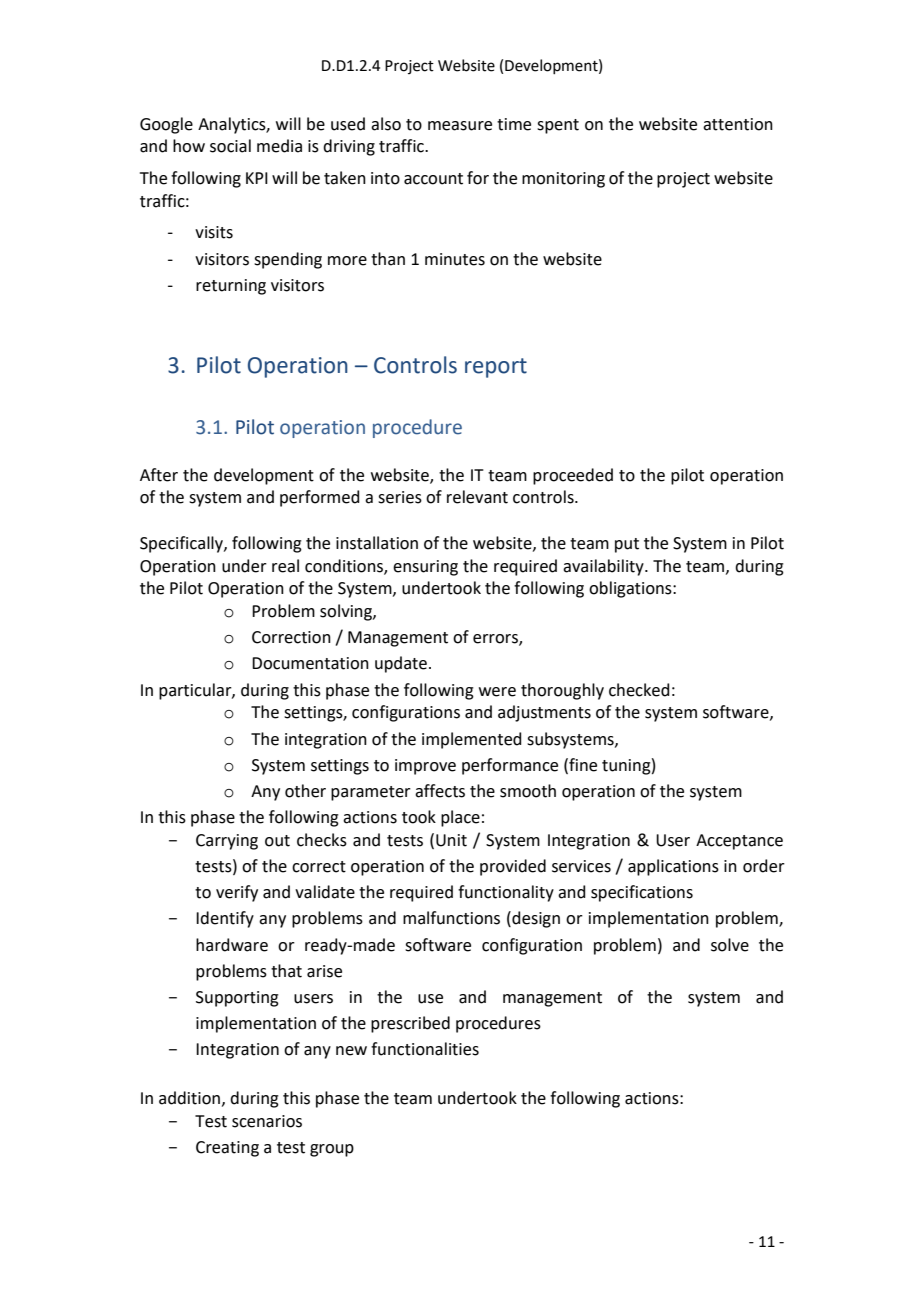 The width and height of the screenshot is (924, 1308). I want to click on functionalities, so click(425, 1049).
